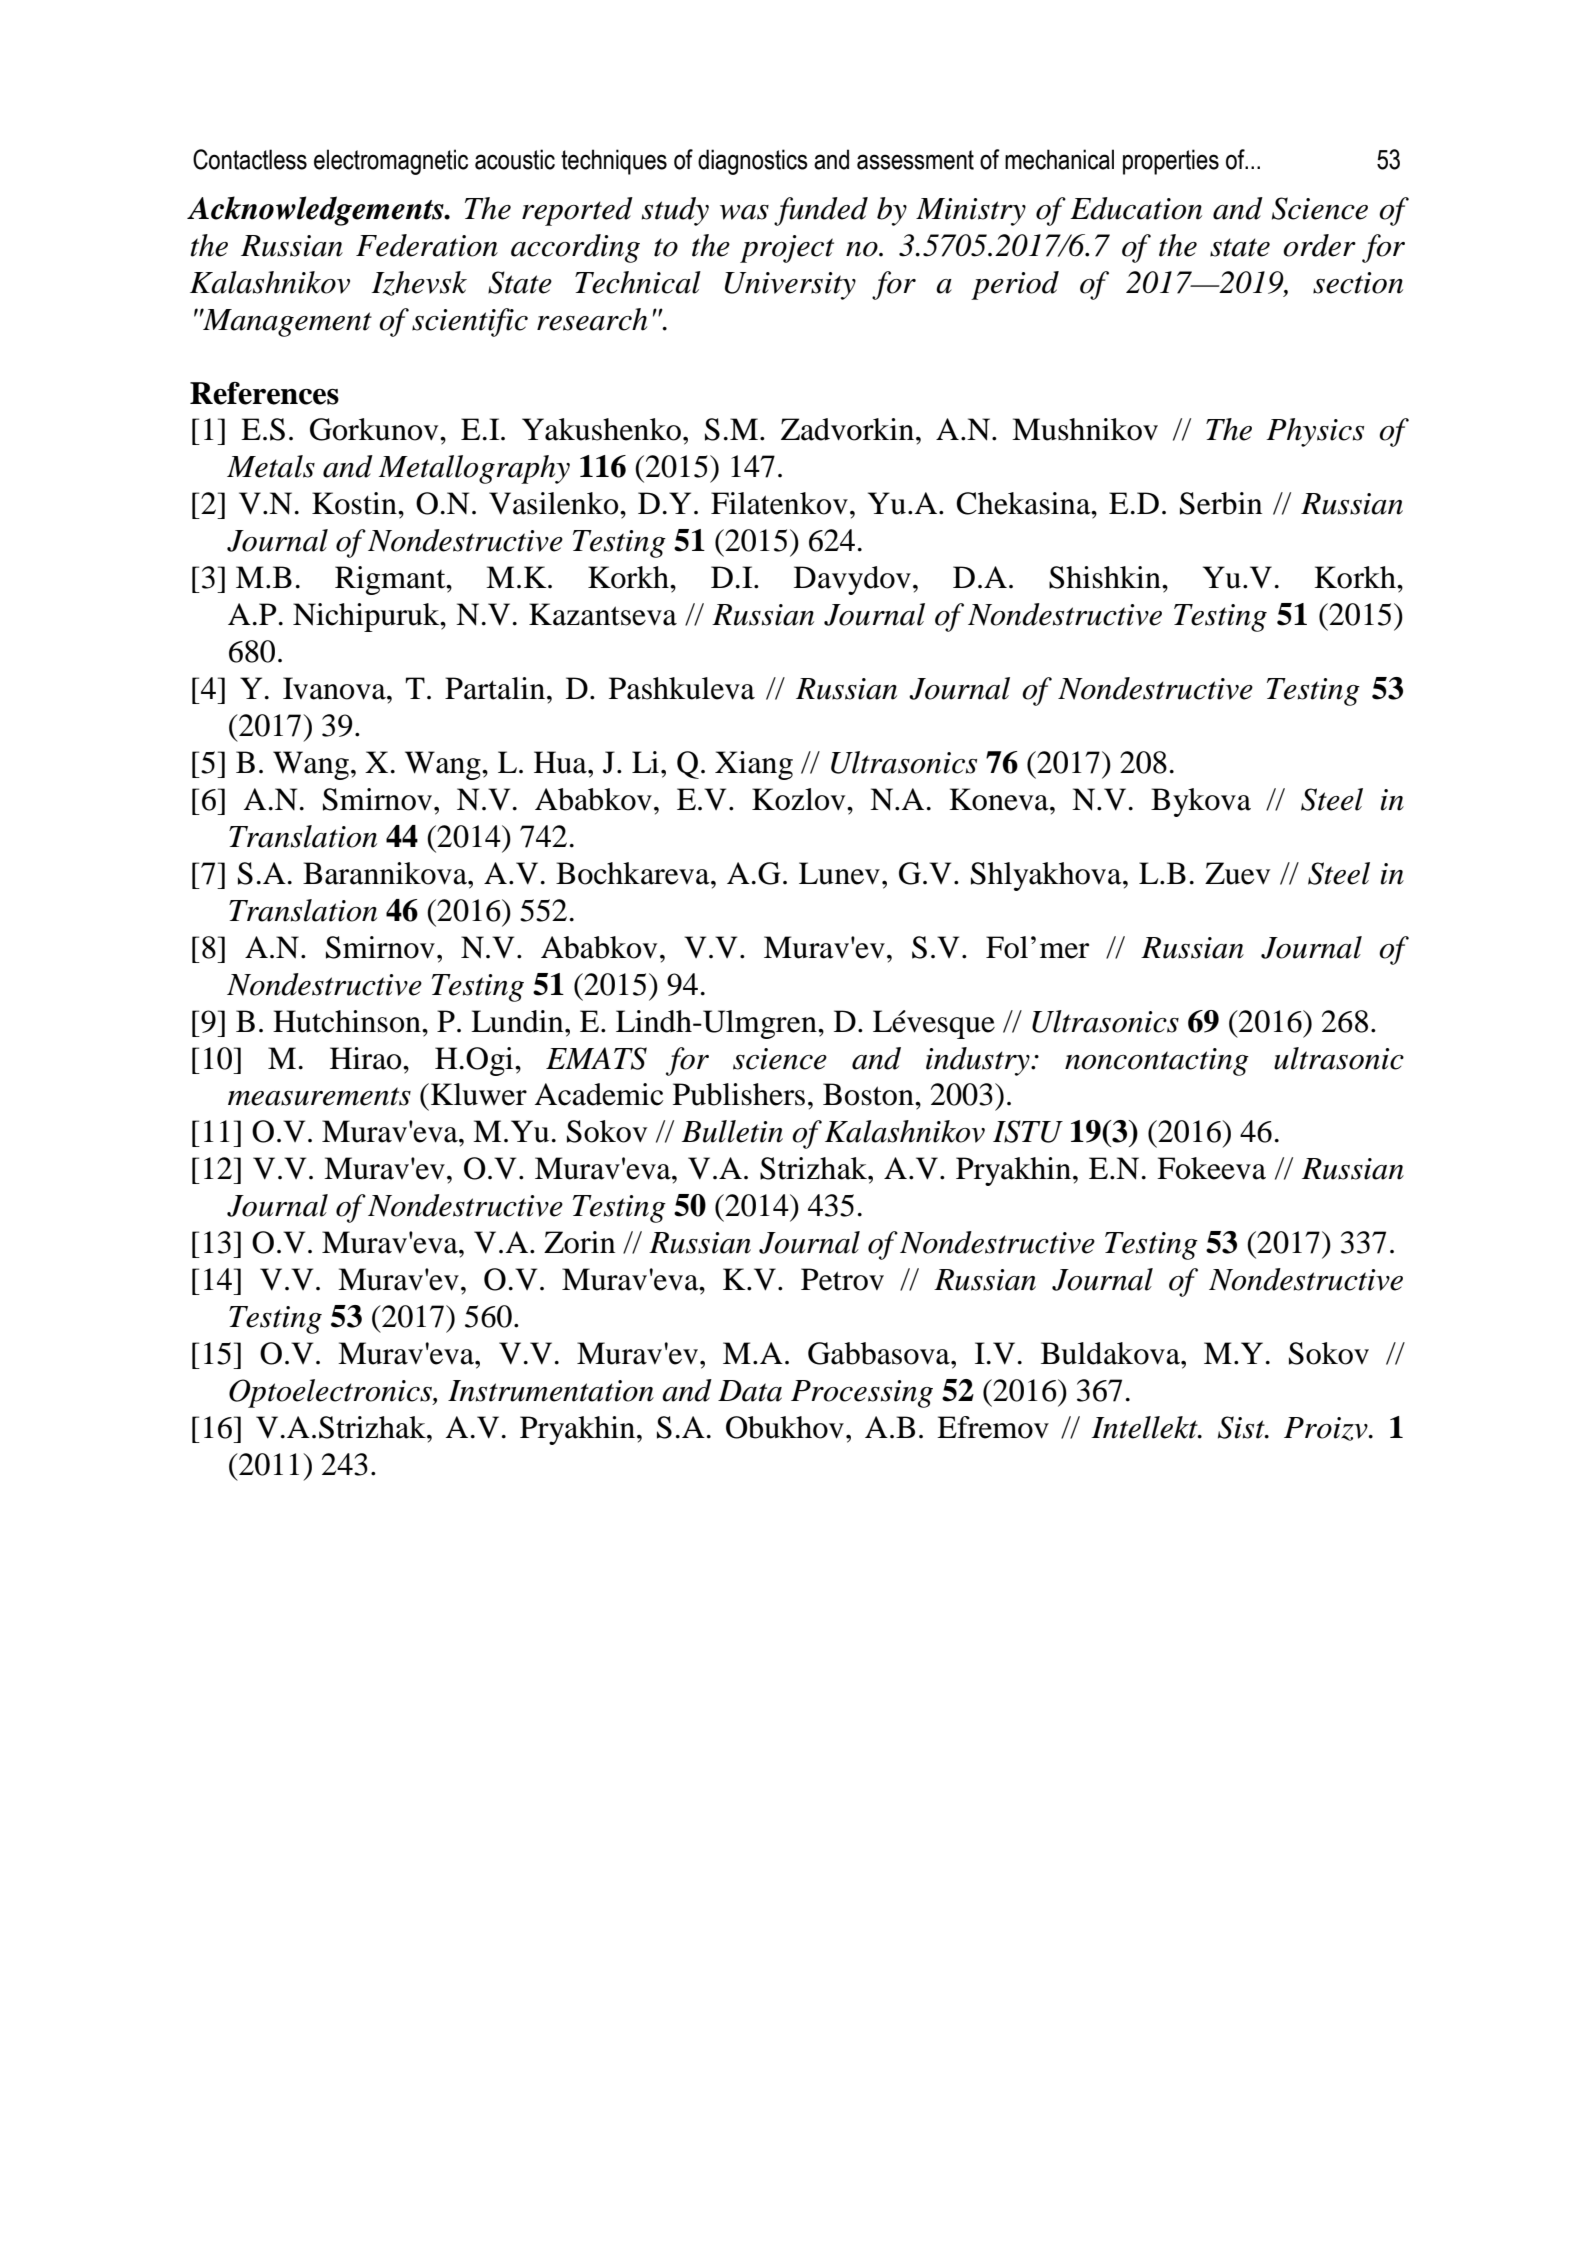  I want to click on Data, so click(750, 1391).
